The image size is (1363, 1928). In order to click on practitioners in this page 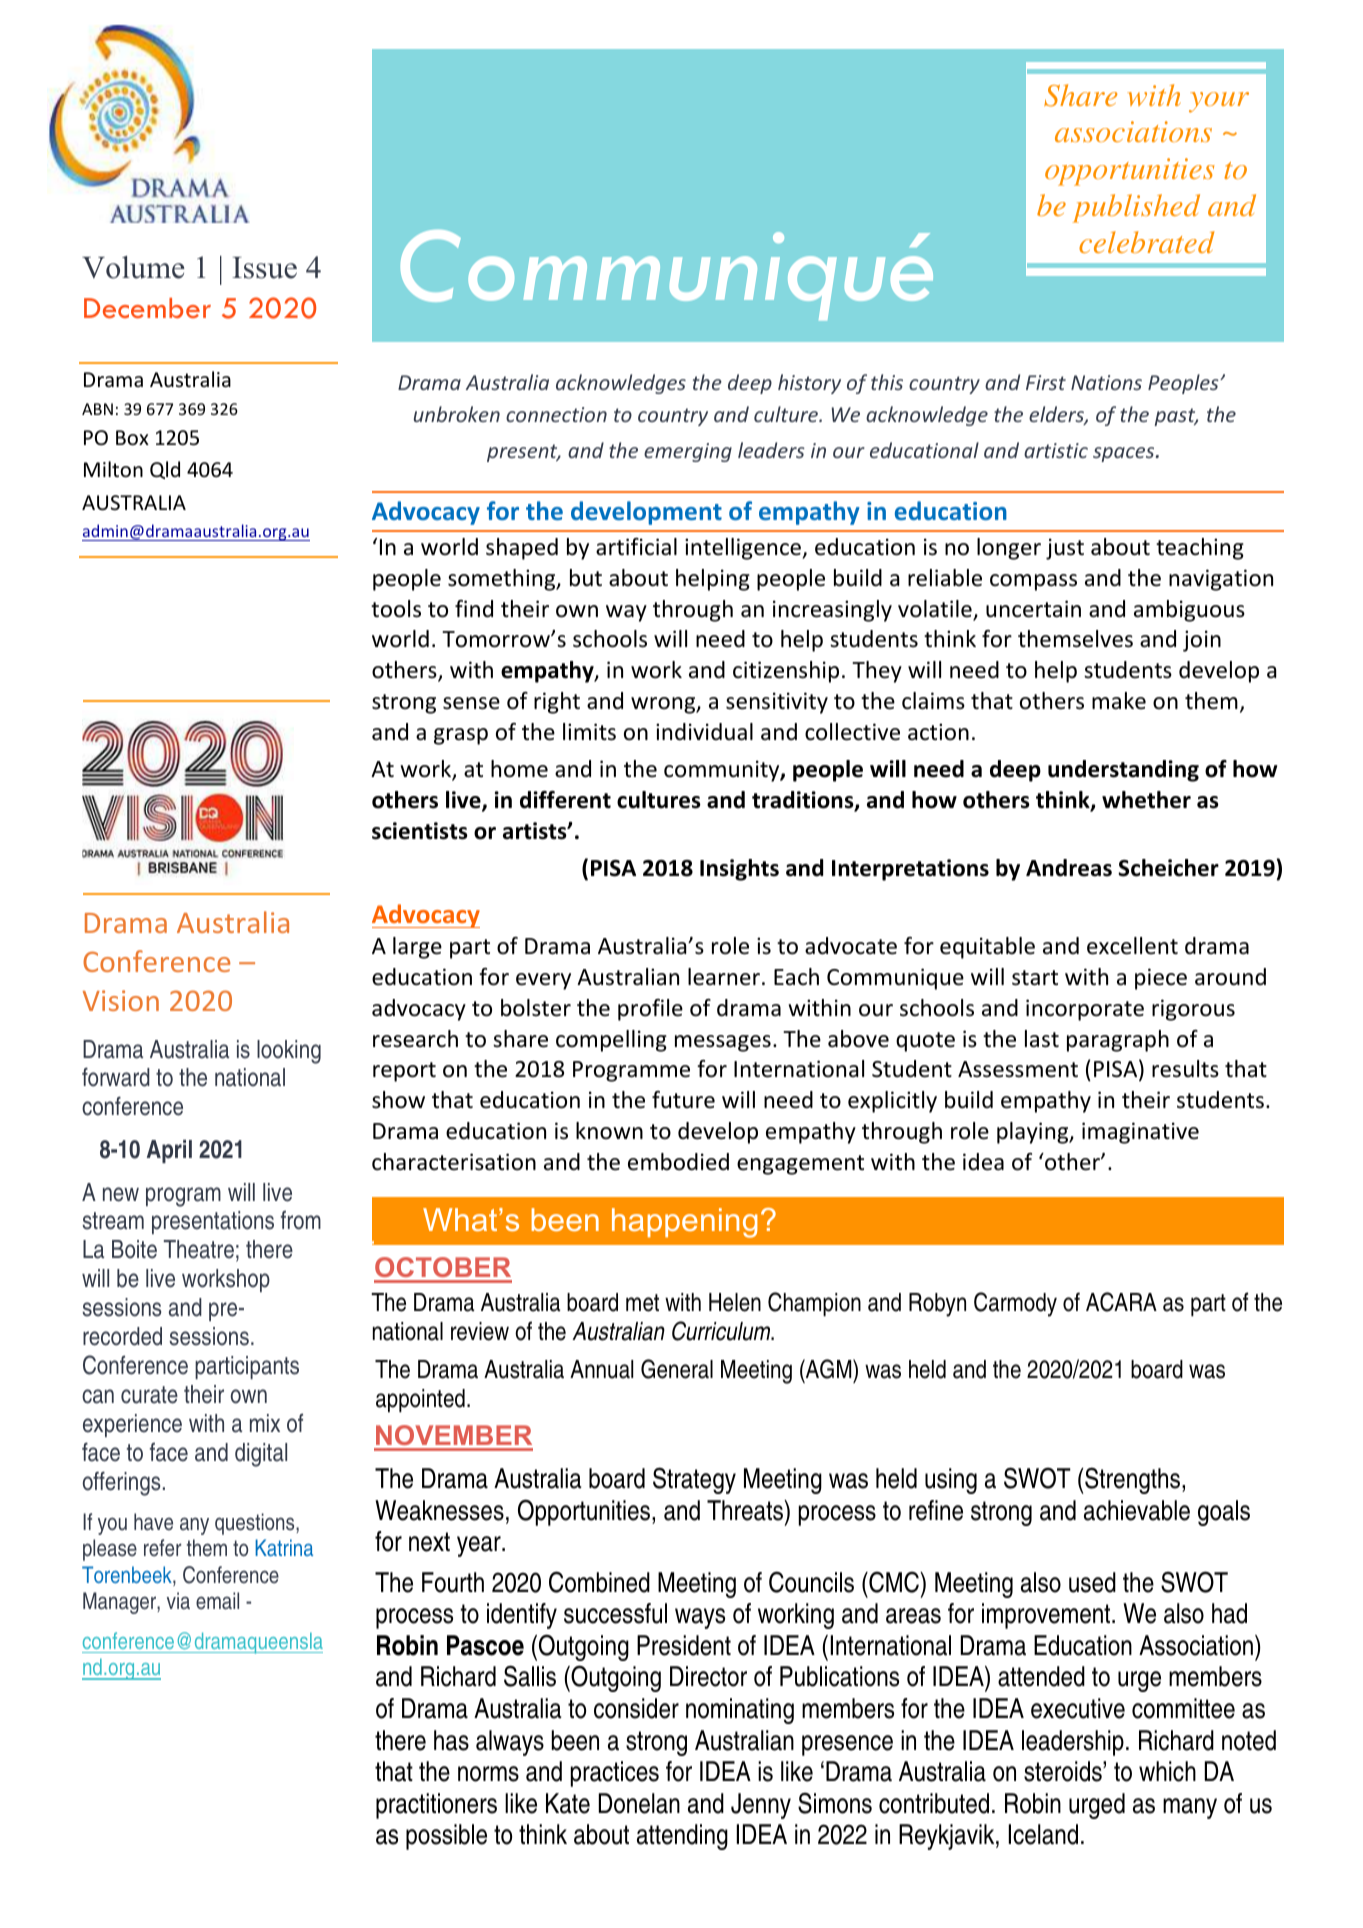, I will do `click(436, 1806)`.
